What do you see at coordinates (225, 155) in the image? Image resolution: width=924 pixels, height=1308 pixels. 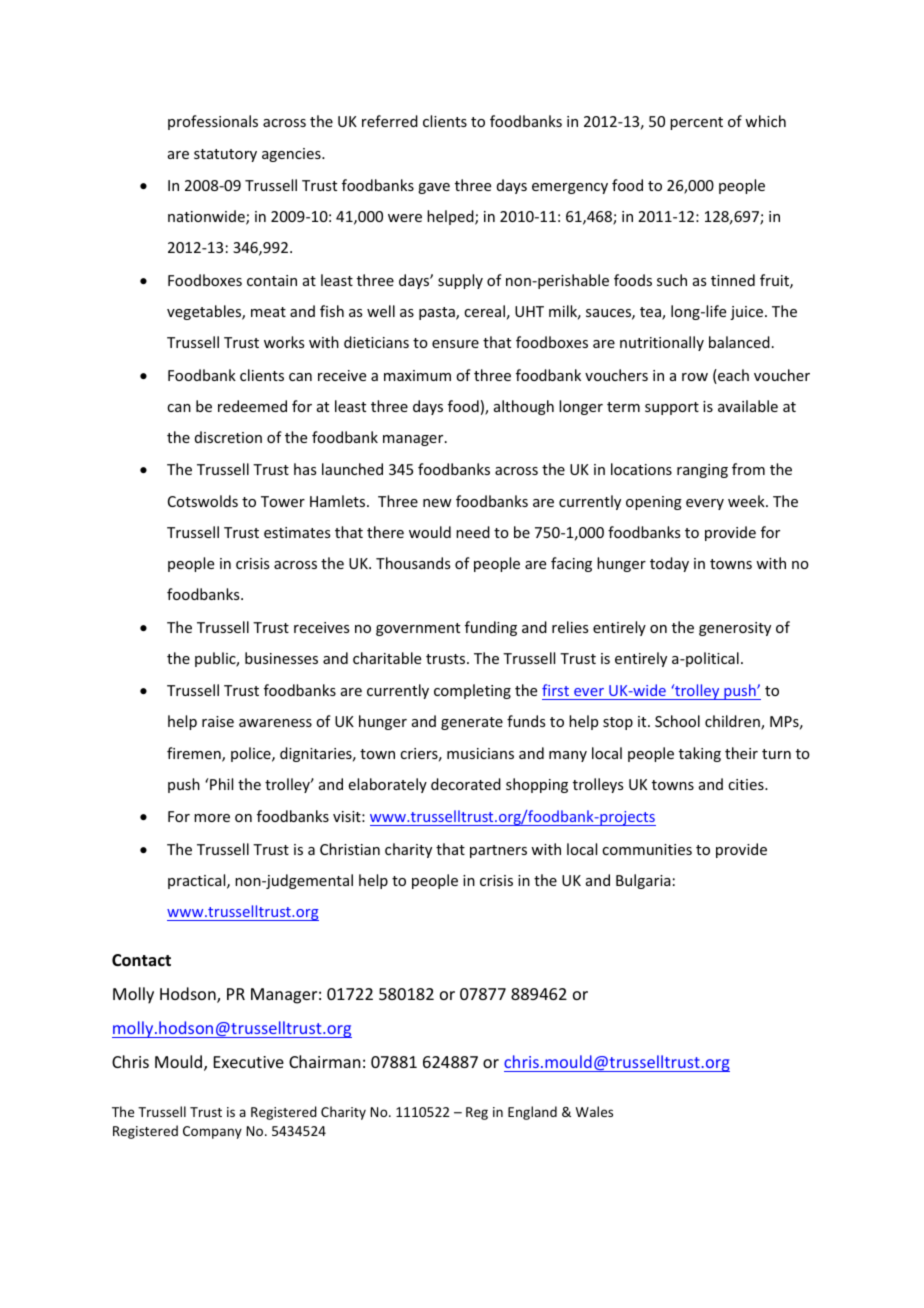 I see `statutory` at bounding box center [225, 155].
